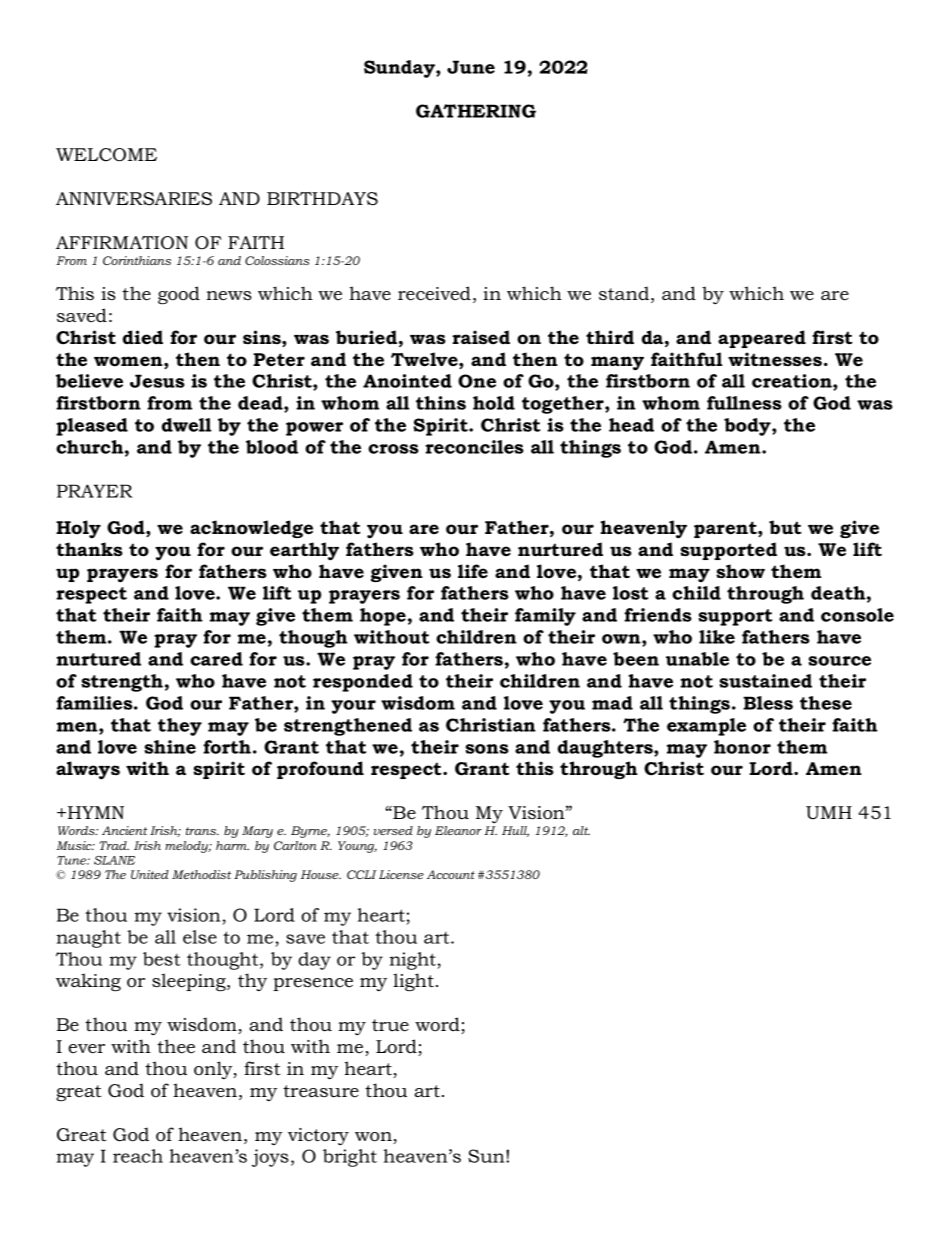  Describe the element at coordinates (216, 659) in the image. I see `cared` at that location.
